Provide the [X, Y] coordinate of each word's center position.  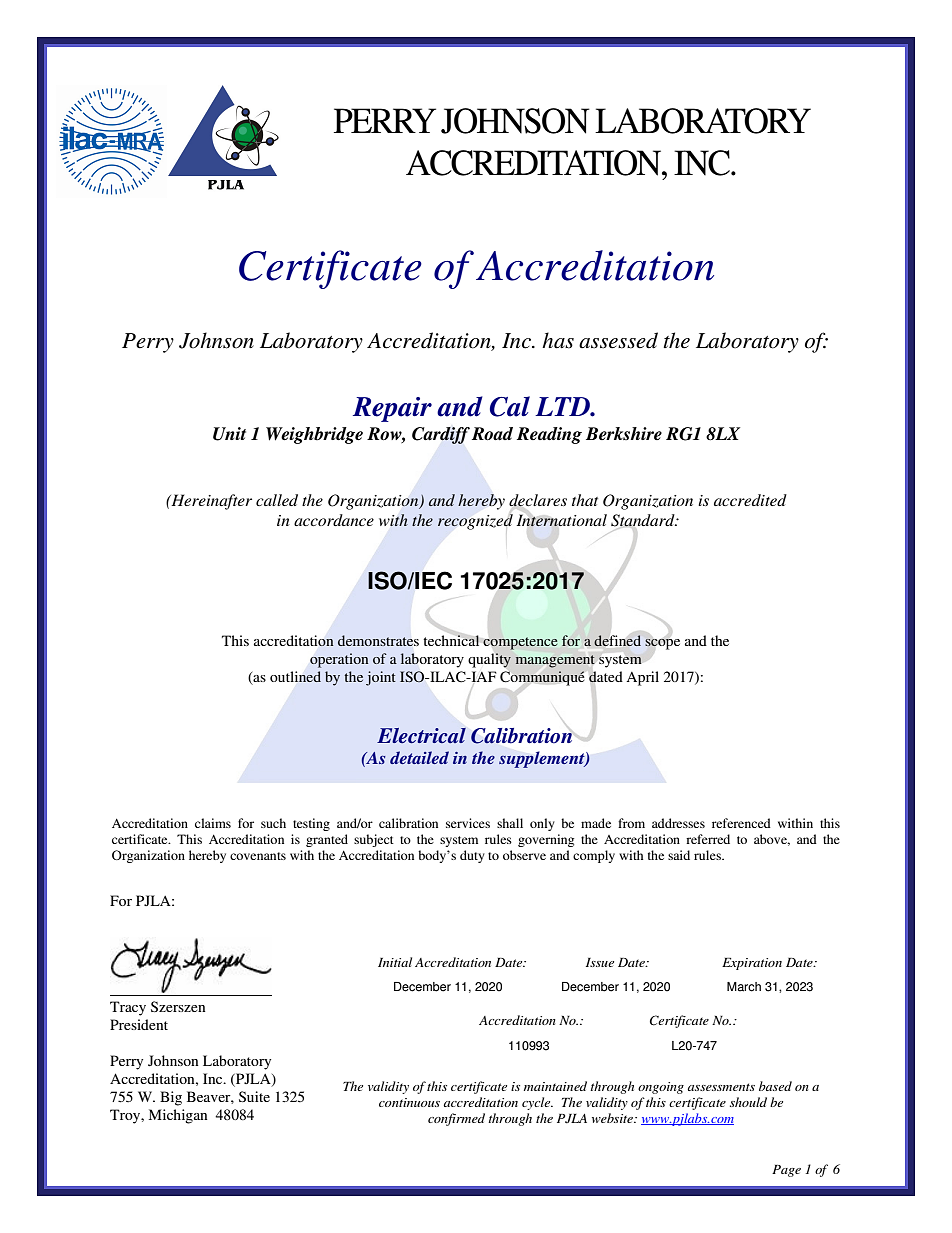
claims [213, 823]
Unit [229, 434]
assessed [618, 340]
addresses [678, 823]
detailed [419, 757]
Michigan [178, 1116]
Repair [392, 409]
